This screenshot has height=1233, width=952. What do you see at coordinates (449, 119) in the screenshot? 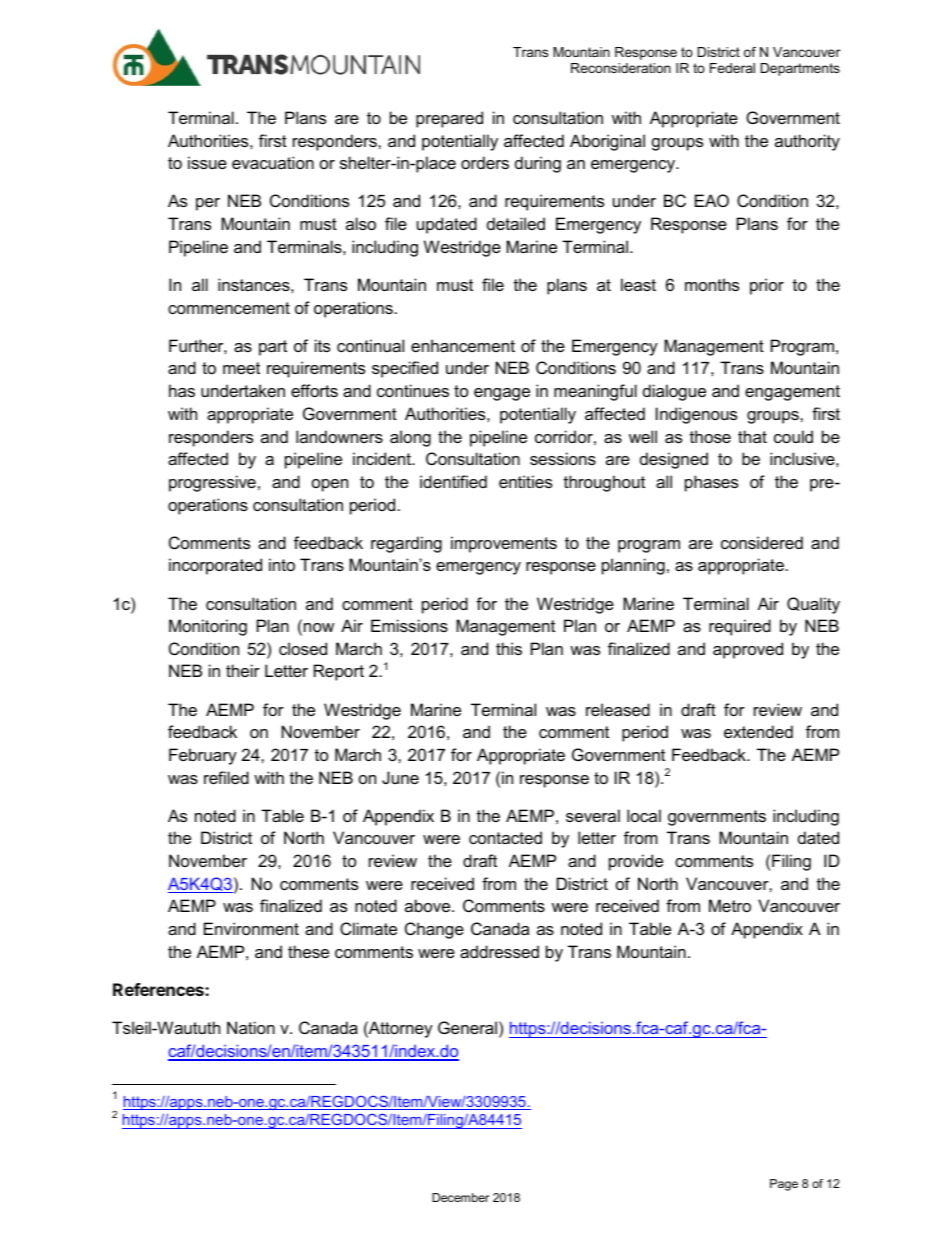
I see `prepared` at bounding box center [449, 119].
